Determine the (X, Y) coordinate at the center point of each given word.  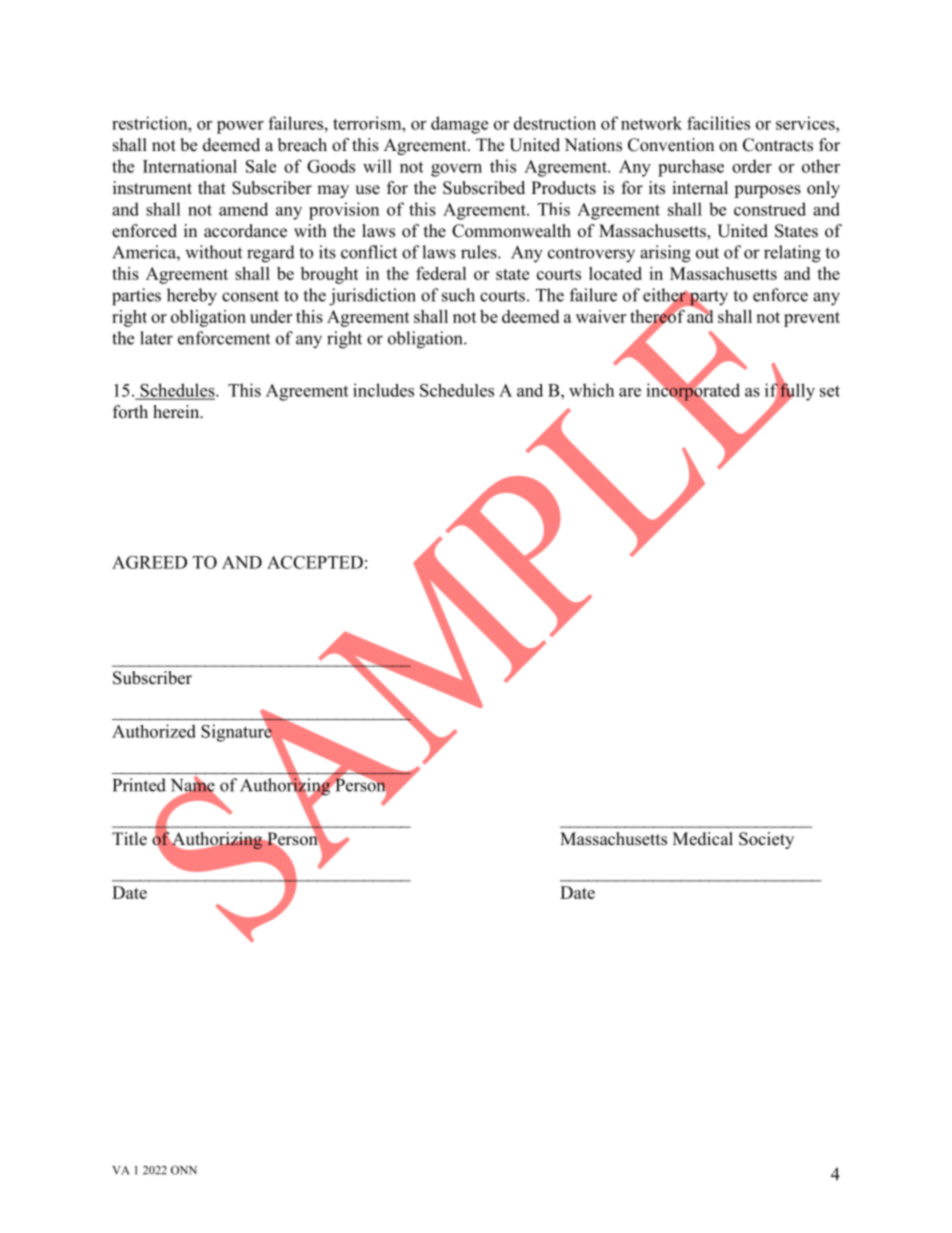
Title (129, 839)
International (190, 166)
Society (766, 840)
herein (177, 412)
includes (383, 390)
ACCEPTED (315, 562)
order (752, 166)
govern (456, 170)
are (630, 392)
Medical (703, 839)
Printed (139, 785)
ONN (184, 1170)
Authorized (154, 731)
